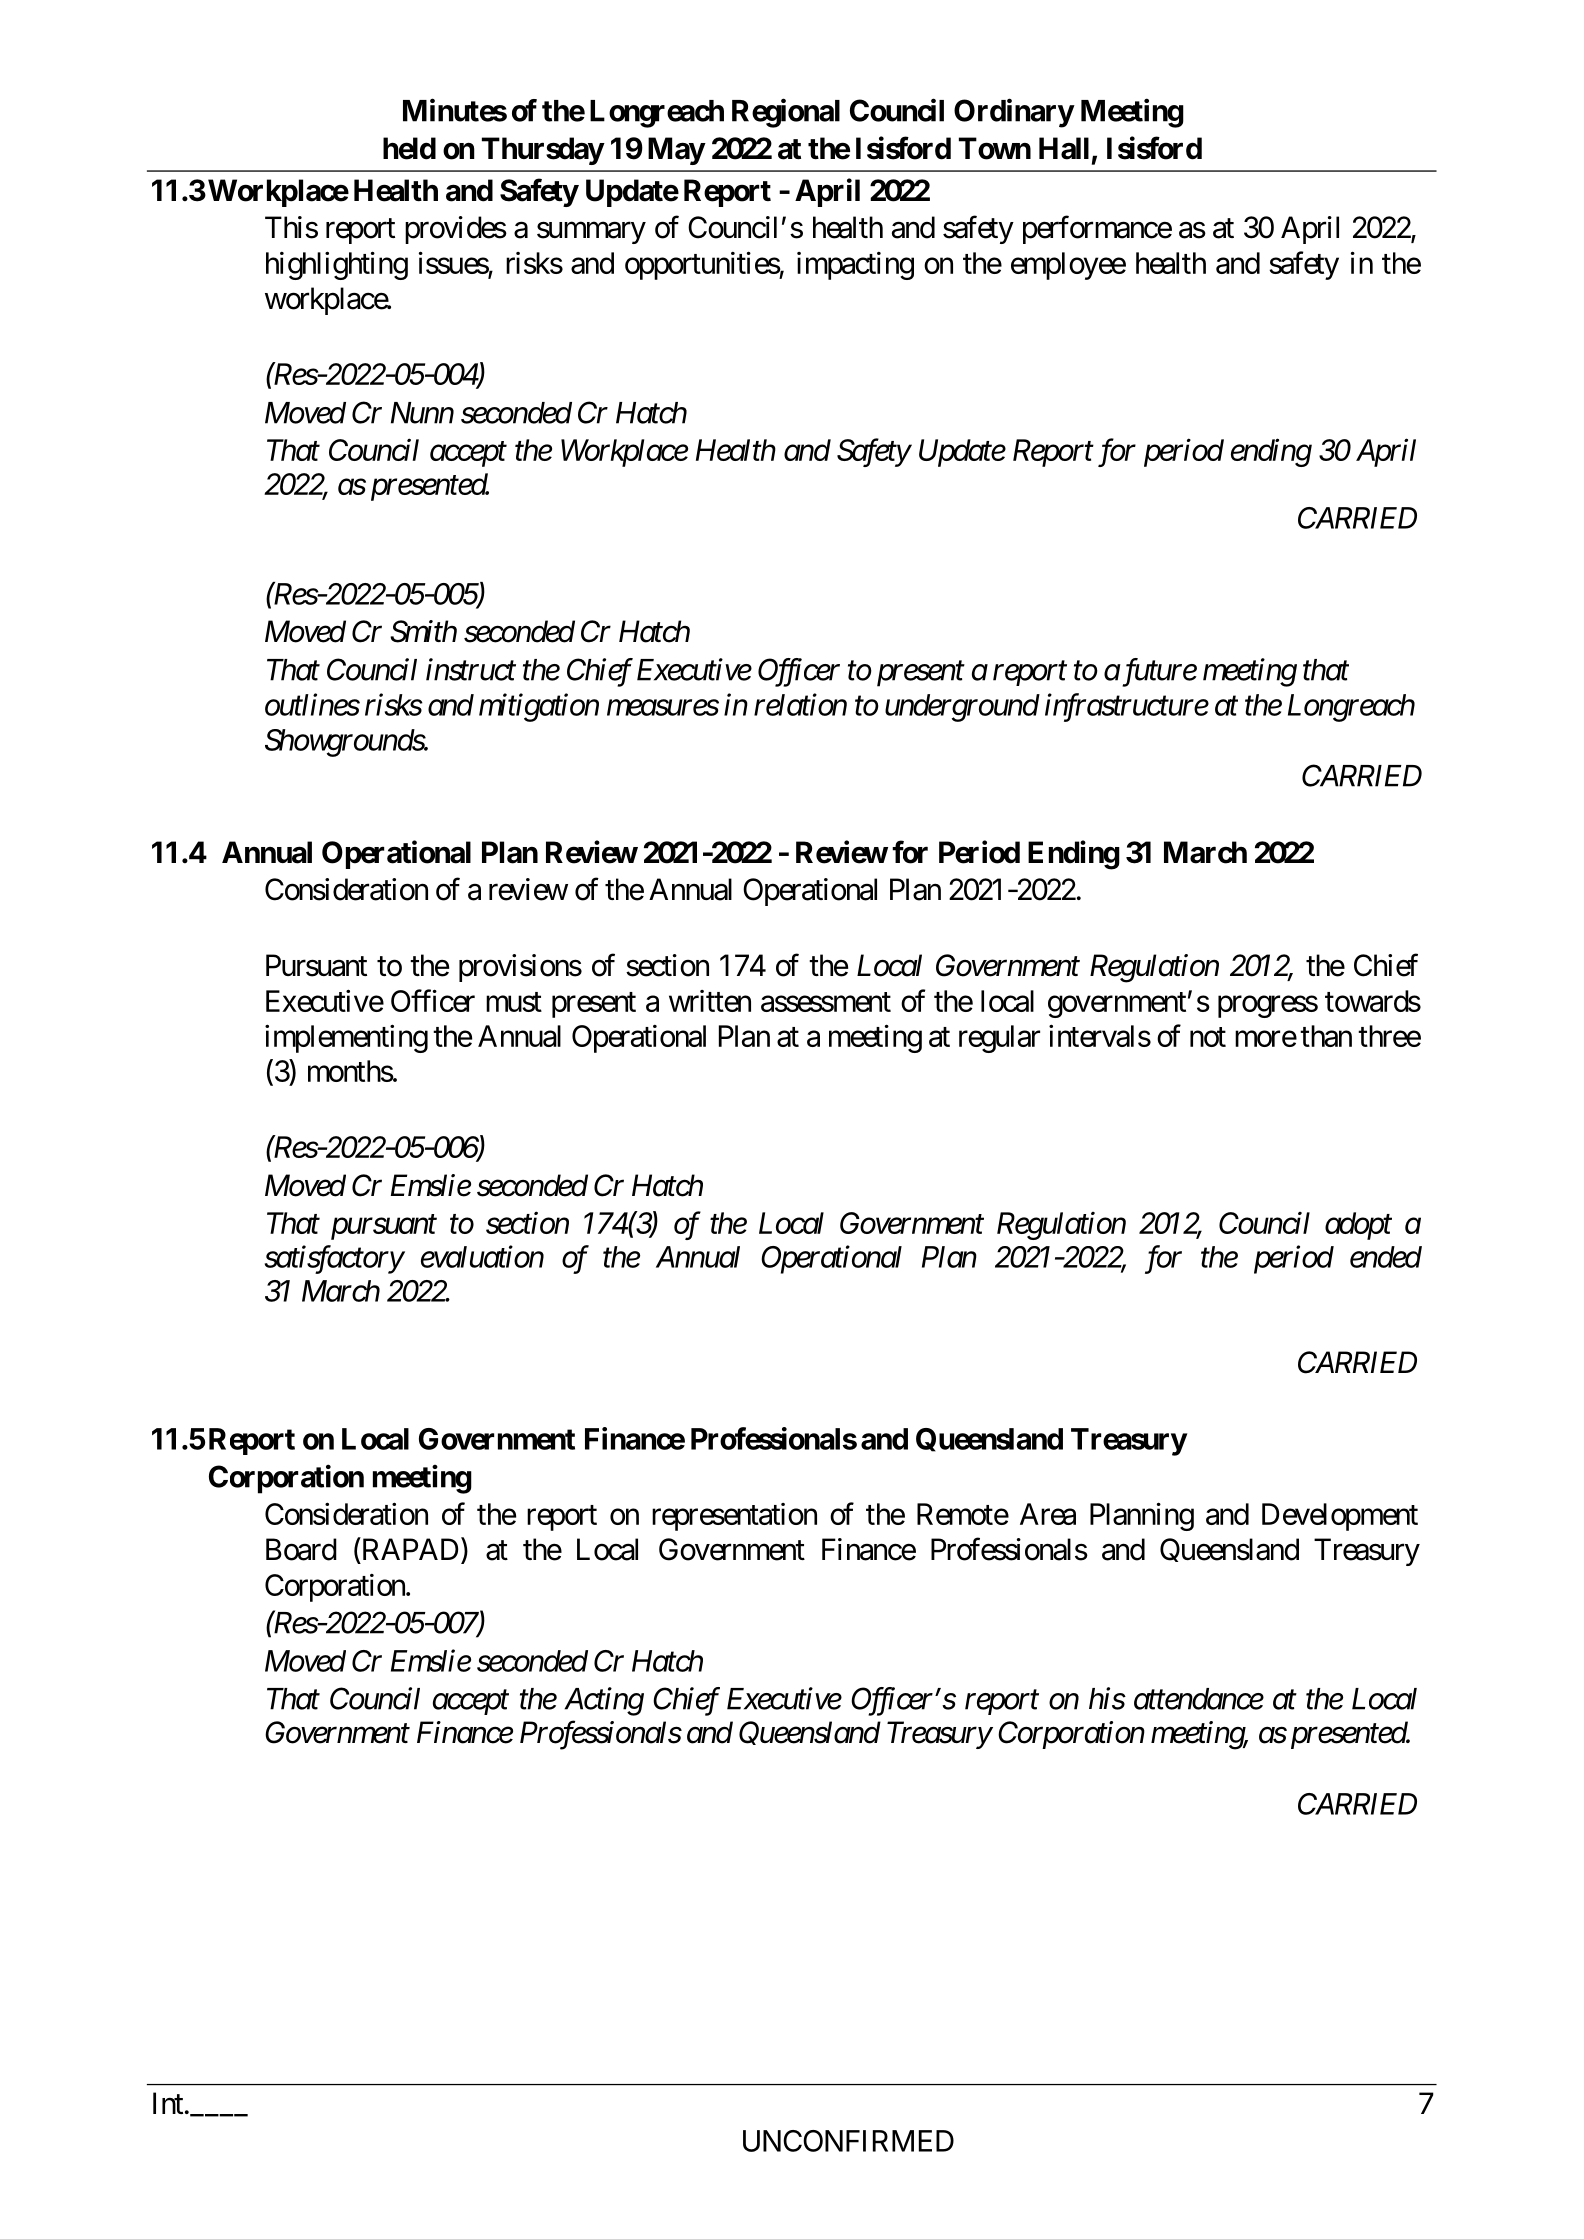  I want to click on assessment, so click(826, 1002).
